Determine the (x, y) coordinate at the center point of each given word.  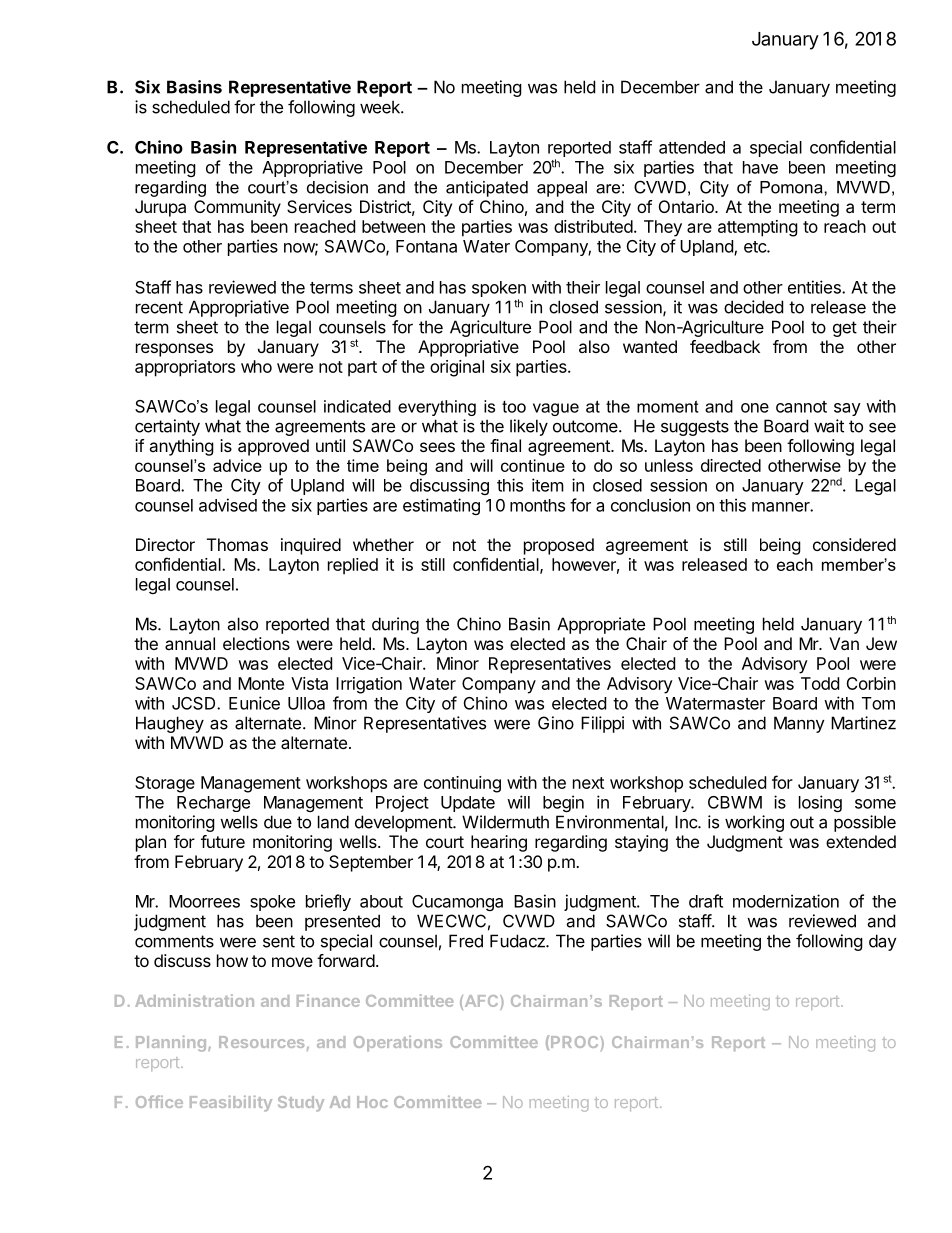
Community (237, 208)
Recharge (213, 804)
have (760, 167)
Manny (799, 724)
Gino (556, 723)
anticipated (487, 189)
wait (829, 426)
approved (273, 447)
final (505, 445)
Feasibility (231, 1103)
